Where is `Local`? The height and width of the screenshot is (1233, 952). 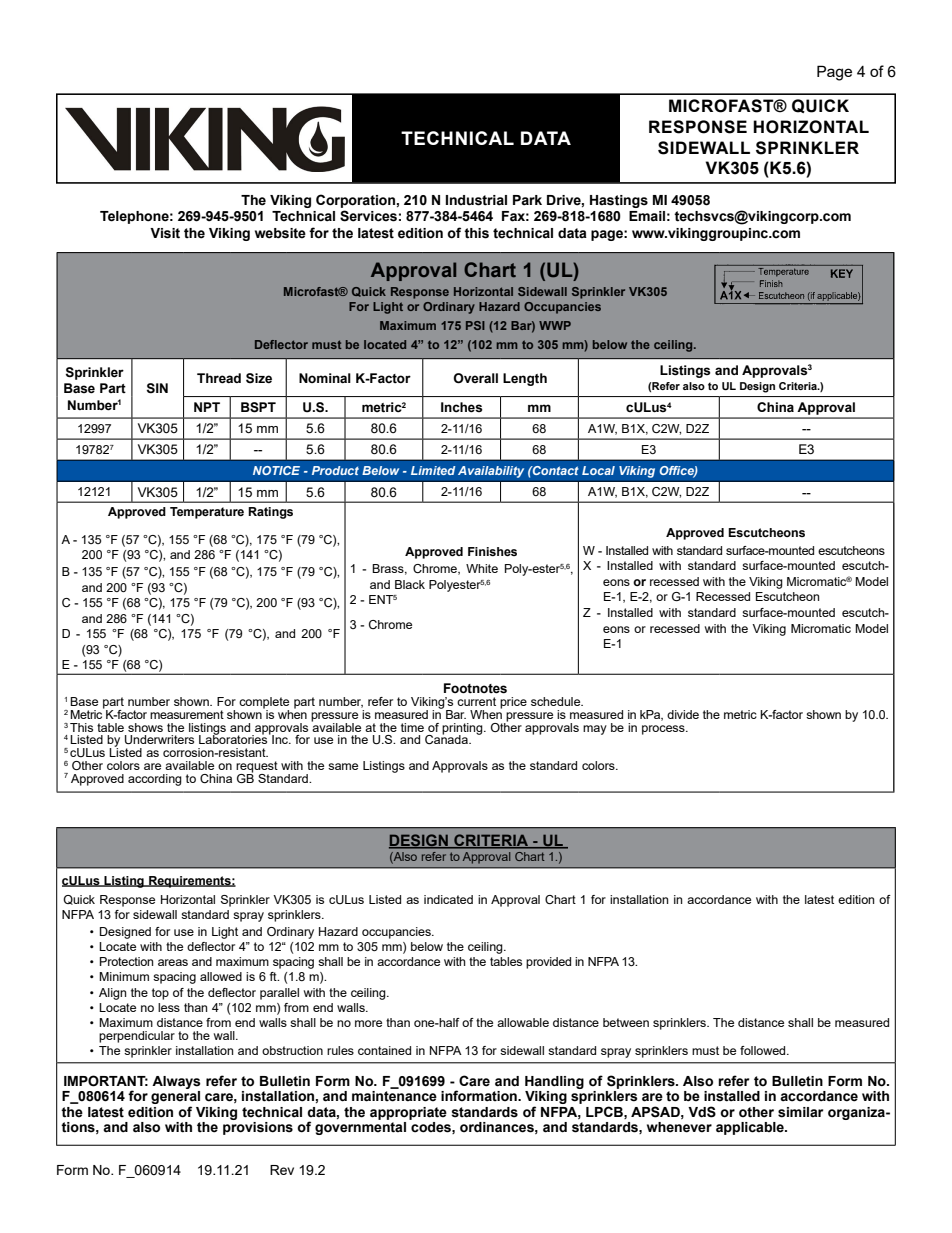 Local is located at coordinates (598, 470).
